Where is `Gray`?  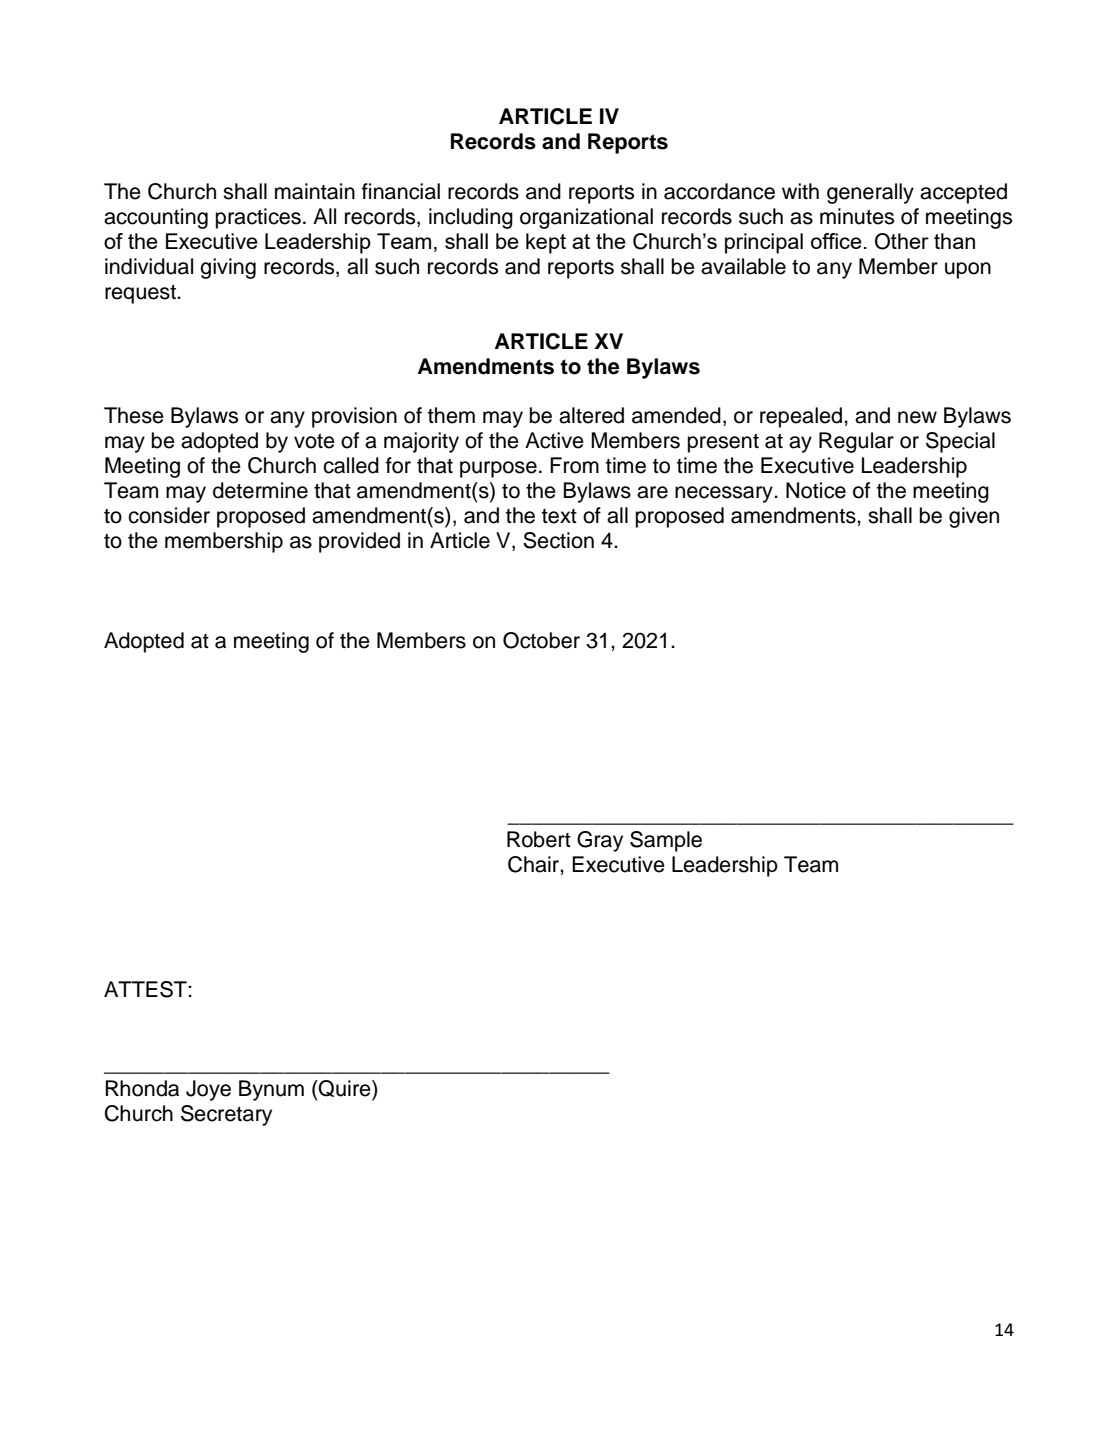
Gray is located at coordinates (600, 841).
